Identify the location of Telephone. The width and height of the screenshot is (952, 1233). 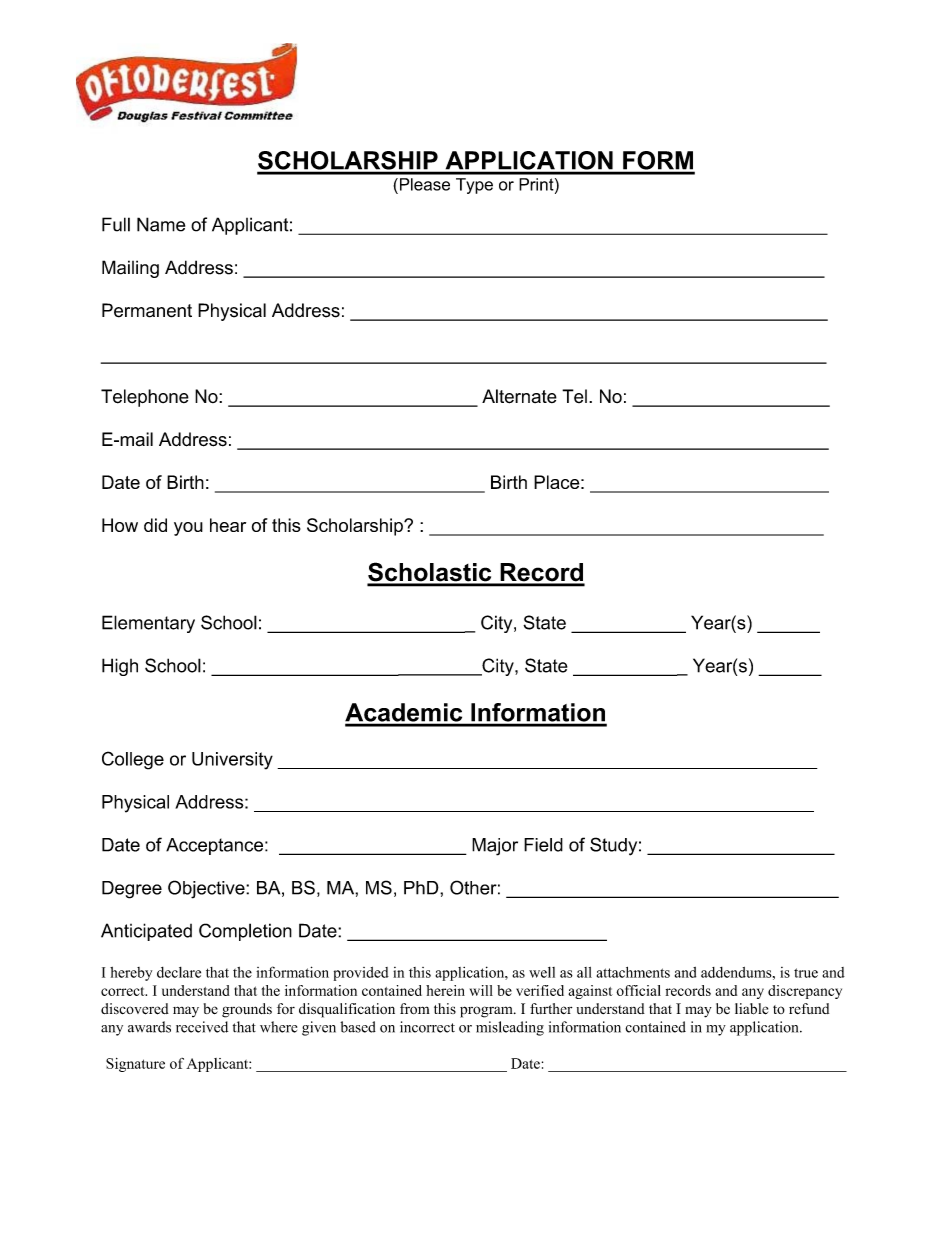
(145, 398).
